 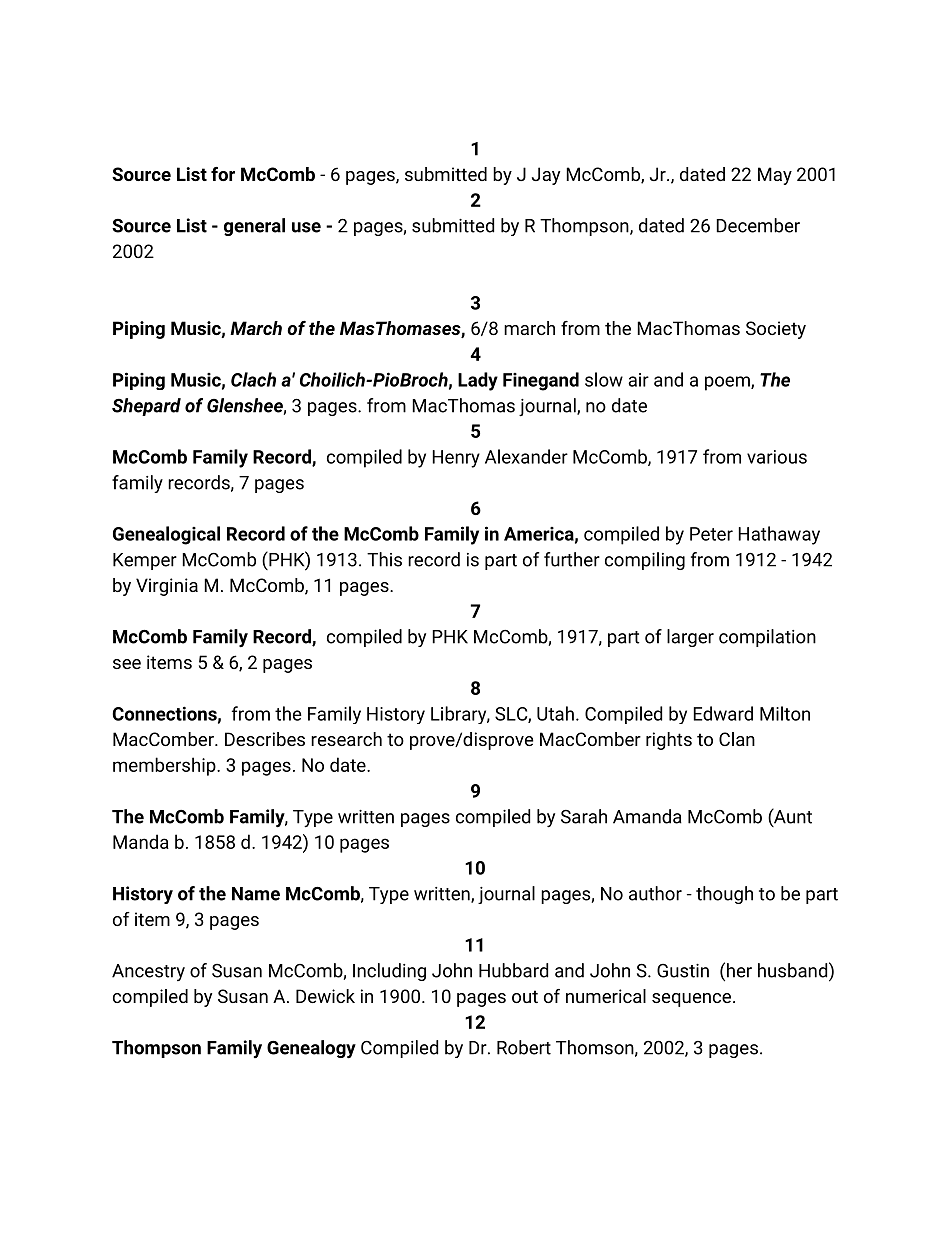 I want to click on This, so click(x=384, y=559).
